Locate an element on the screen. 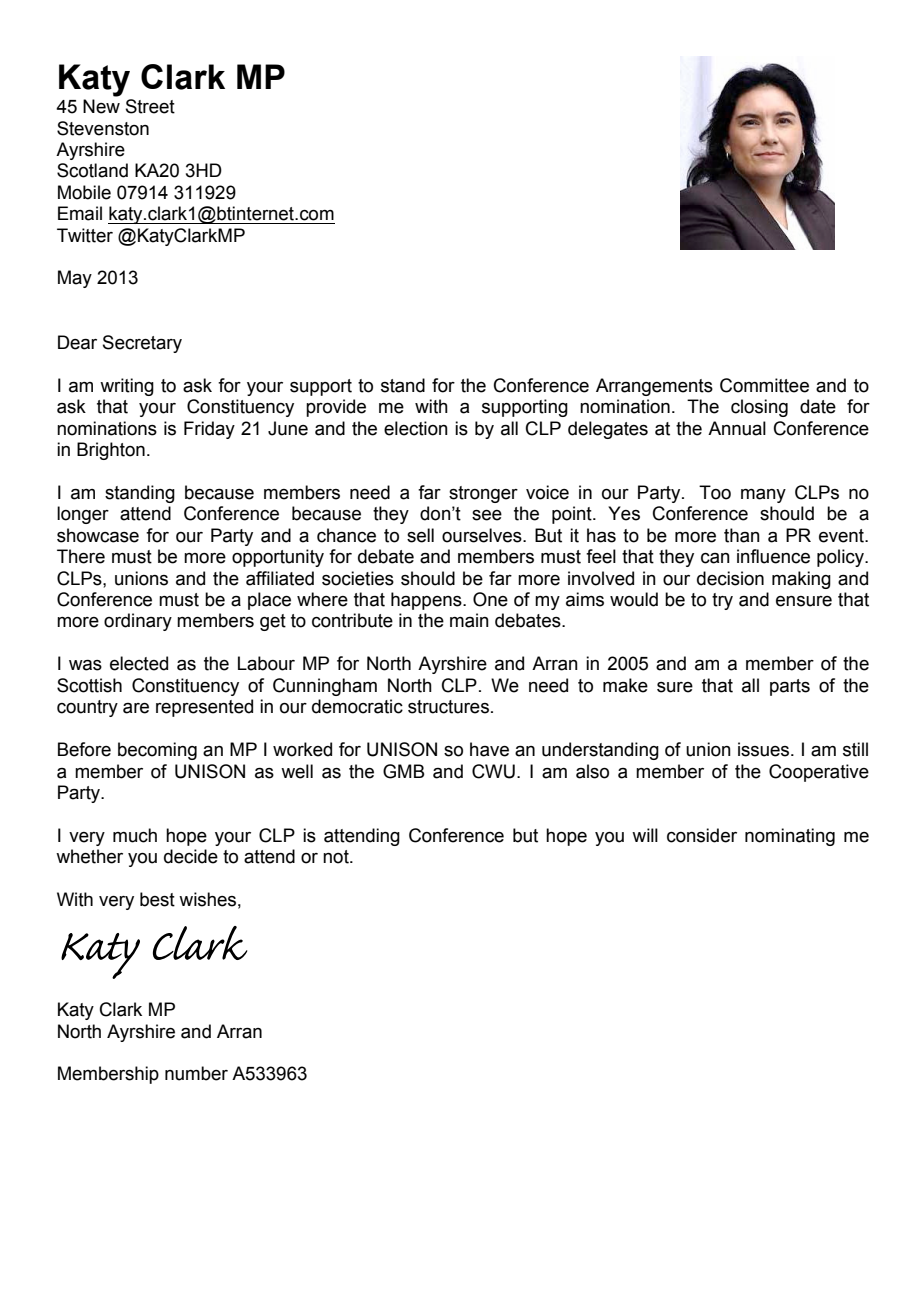 The image size is (924, 1308). Committee is located at coordinates (764, 385).
